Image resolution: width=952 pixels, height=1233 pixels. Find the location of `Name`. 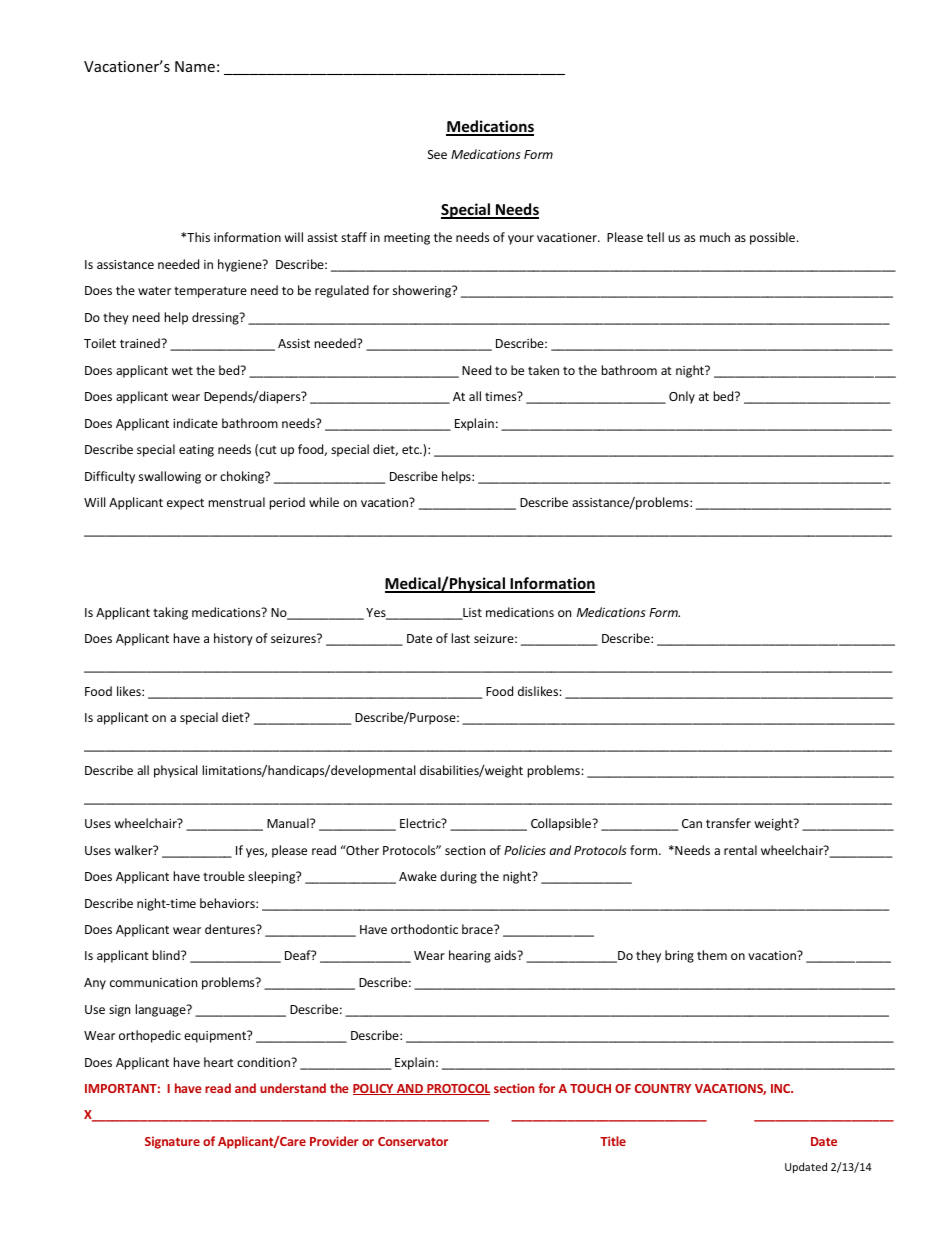

Name is located at coordinates (195, 66).
